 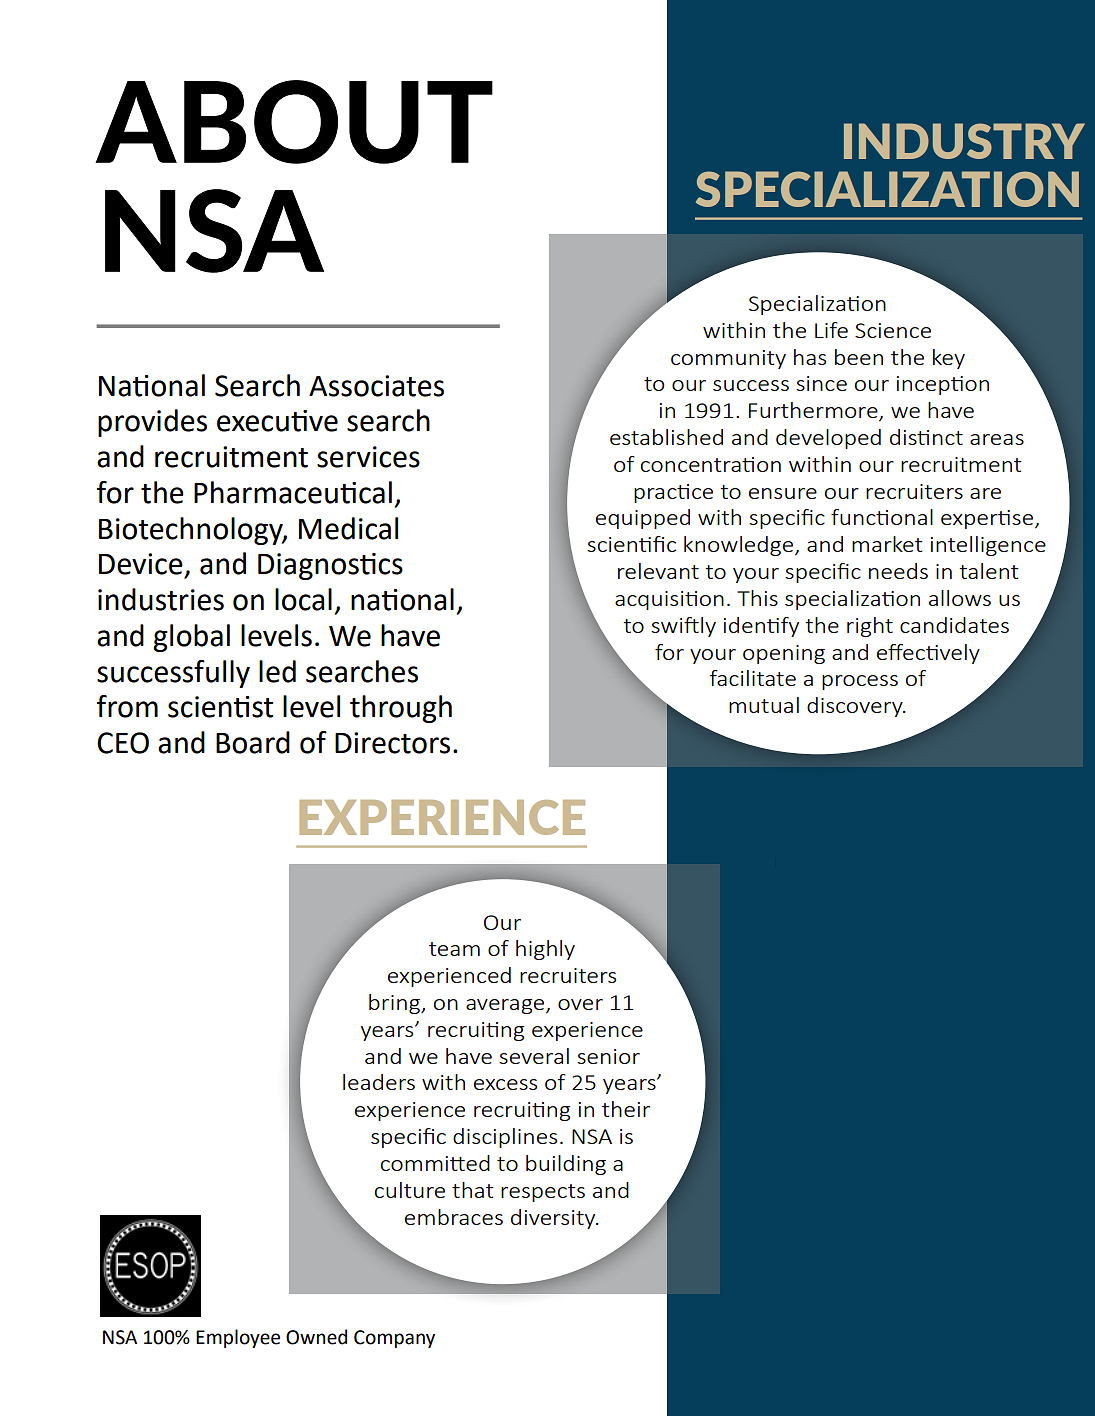 What do you see at coordinates (141, 564) in the page?
I see `Device` at bounding box center [141, 564].
